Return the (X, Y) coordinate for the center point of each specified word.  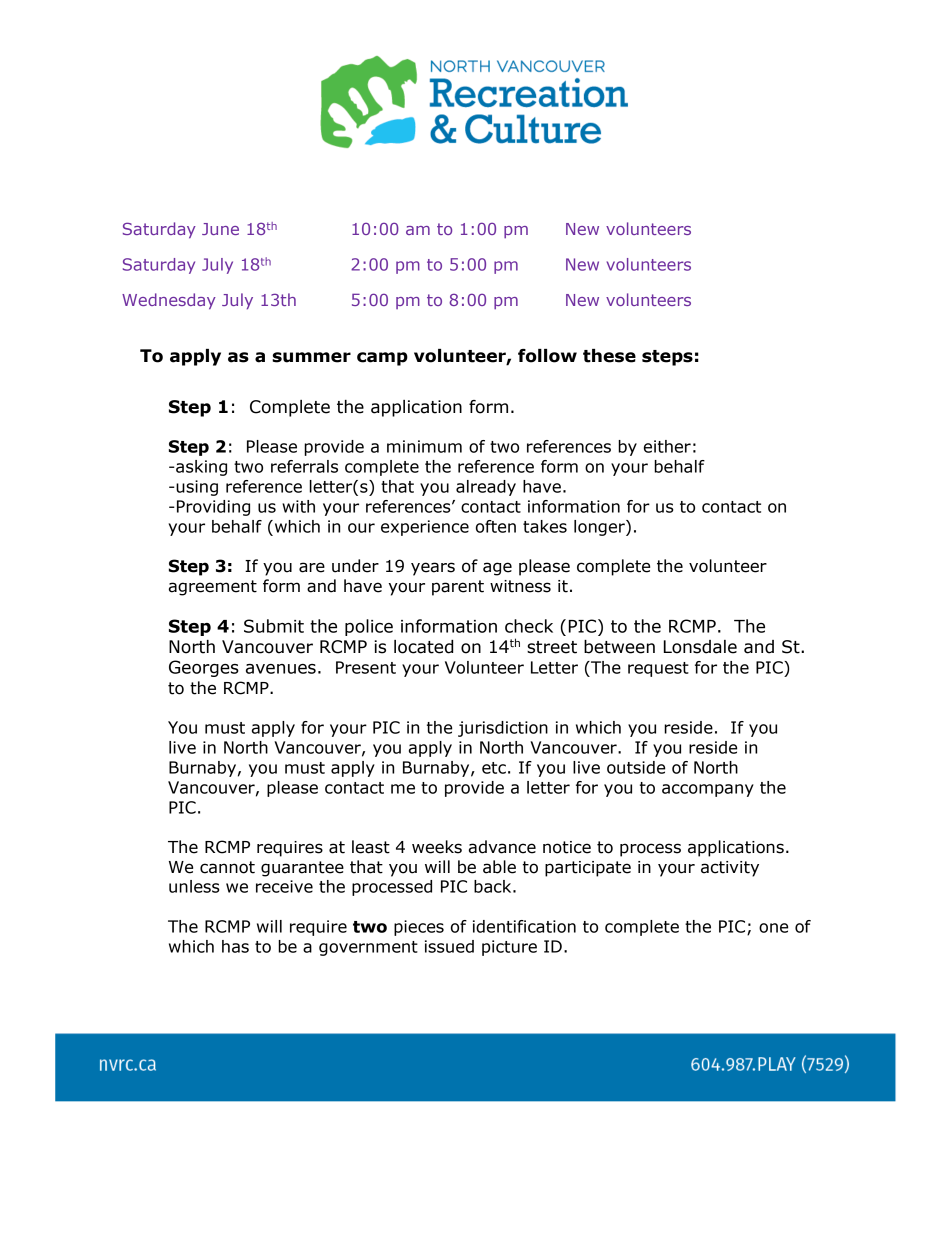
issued (449, 946)
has (235, 946)
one (773, 928)
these (609, 356)
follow (547, 356)
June (220, 229)
